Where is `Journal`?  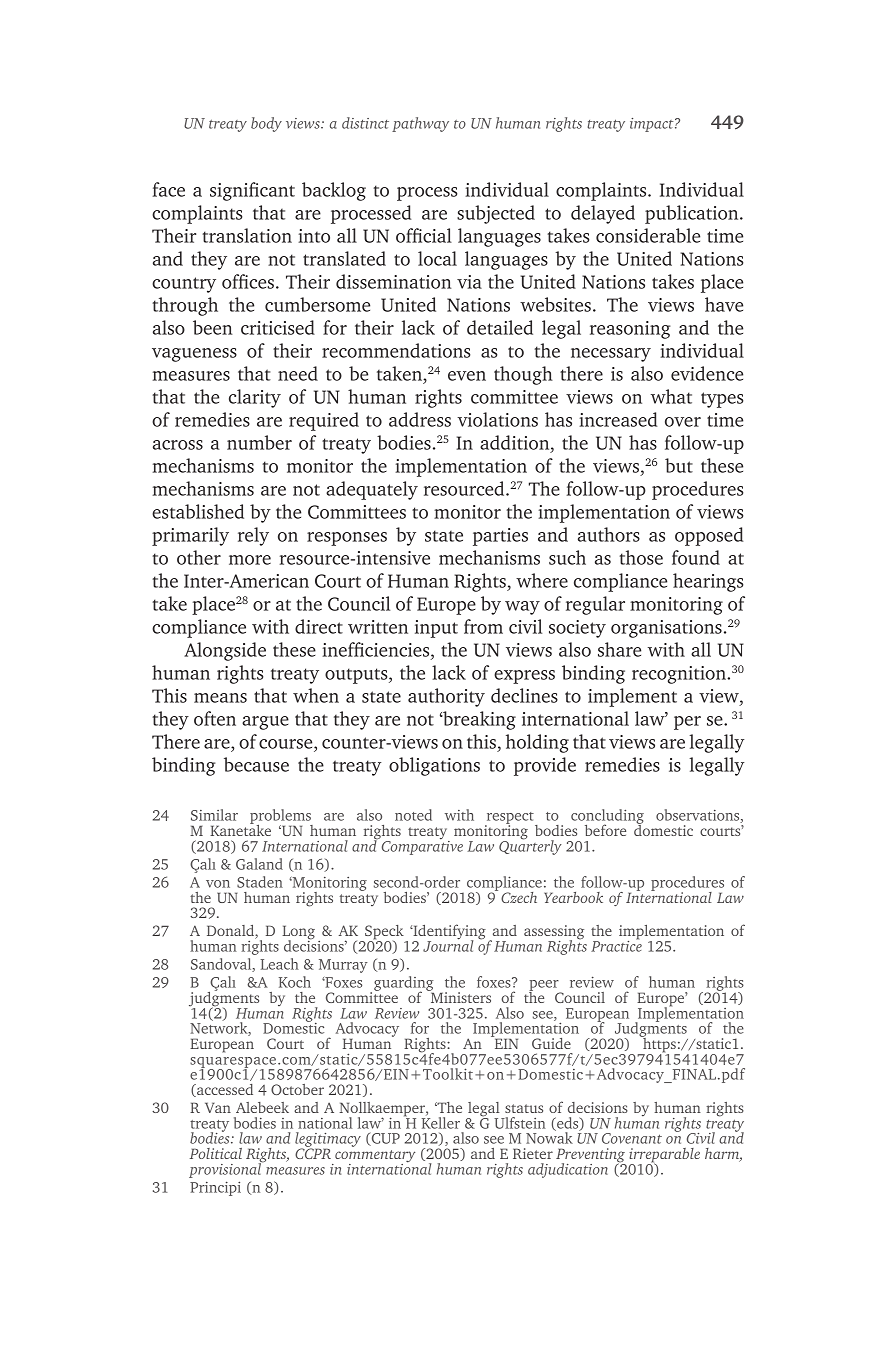
Journal is located at coordinates (448, 945).
